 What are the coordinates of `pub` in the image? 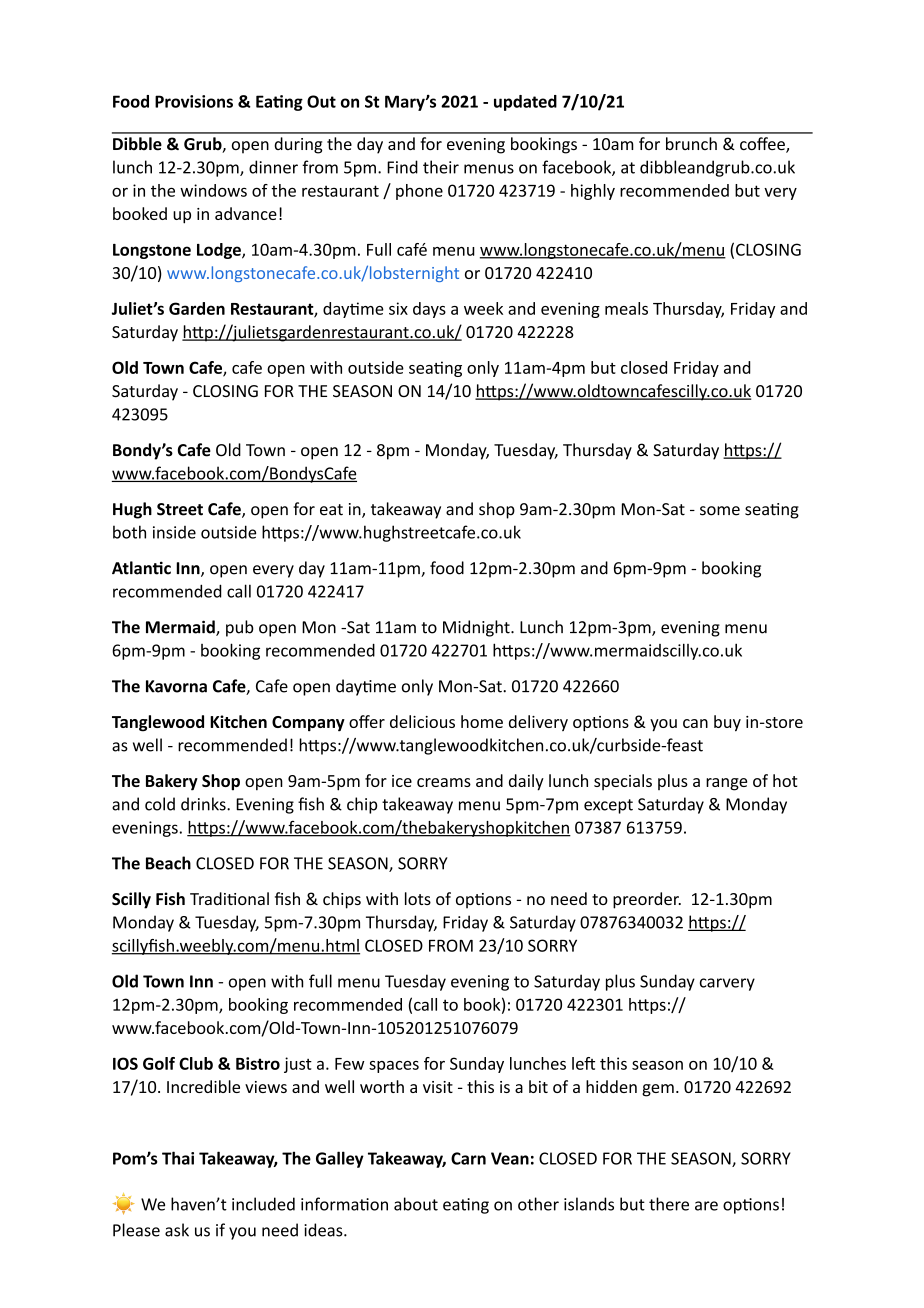 It's located at (240, 628).
